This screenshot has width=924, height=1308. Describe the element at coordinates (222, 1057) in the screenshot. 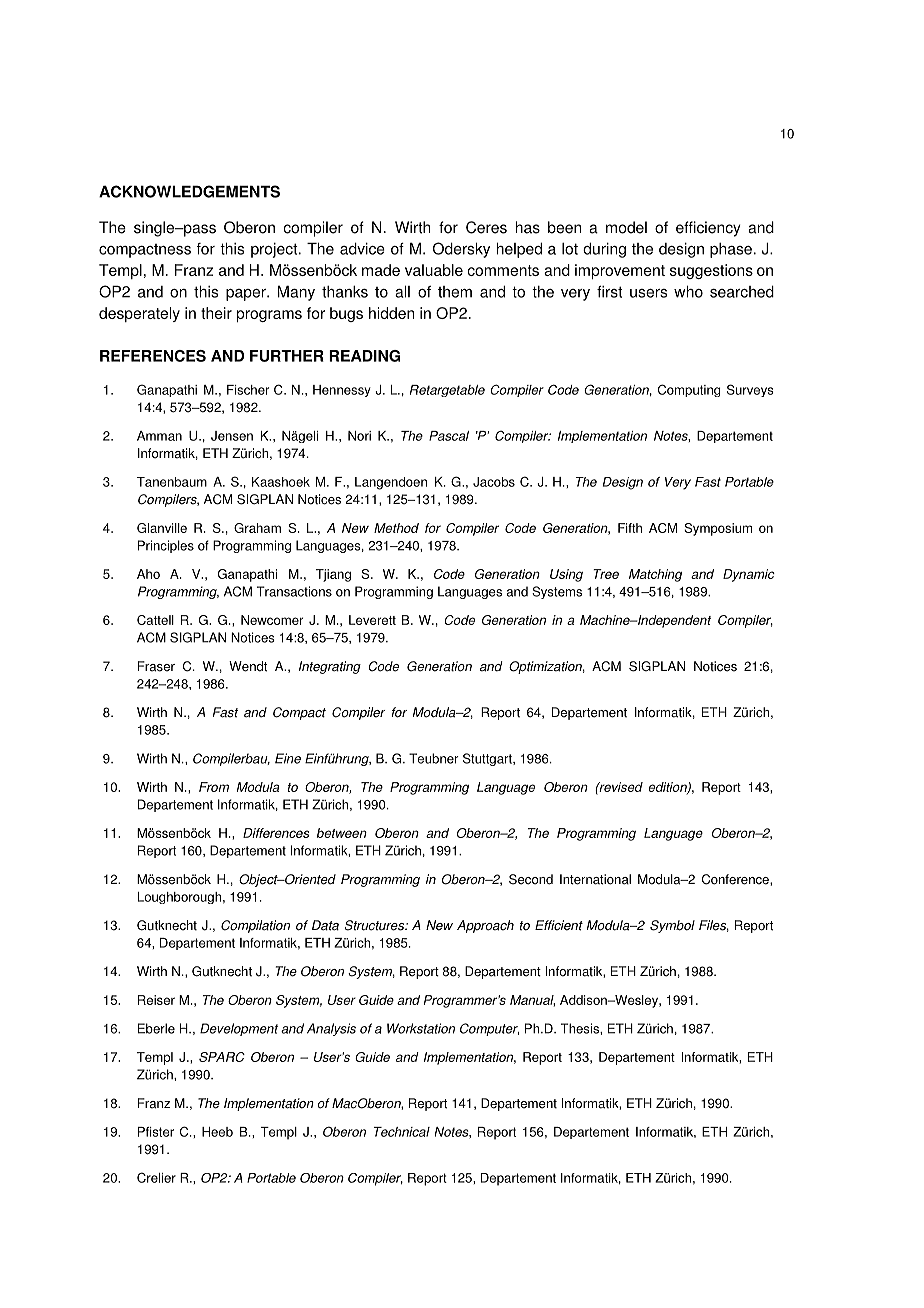

I see `SPARC` at that location.
